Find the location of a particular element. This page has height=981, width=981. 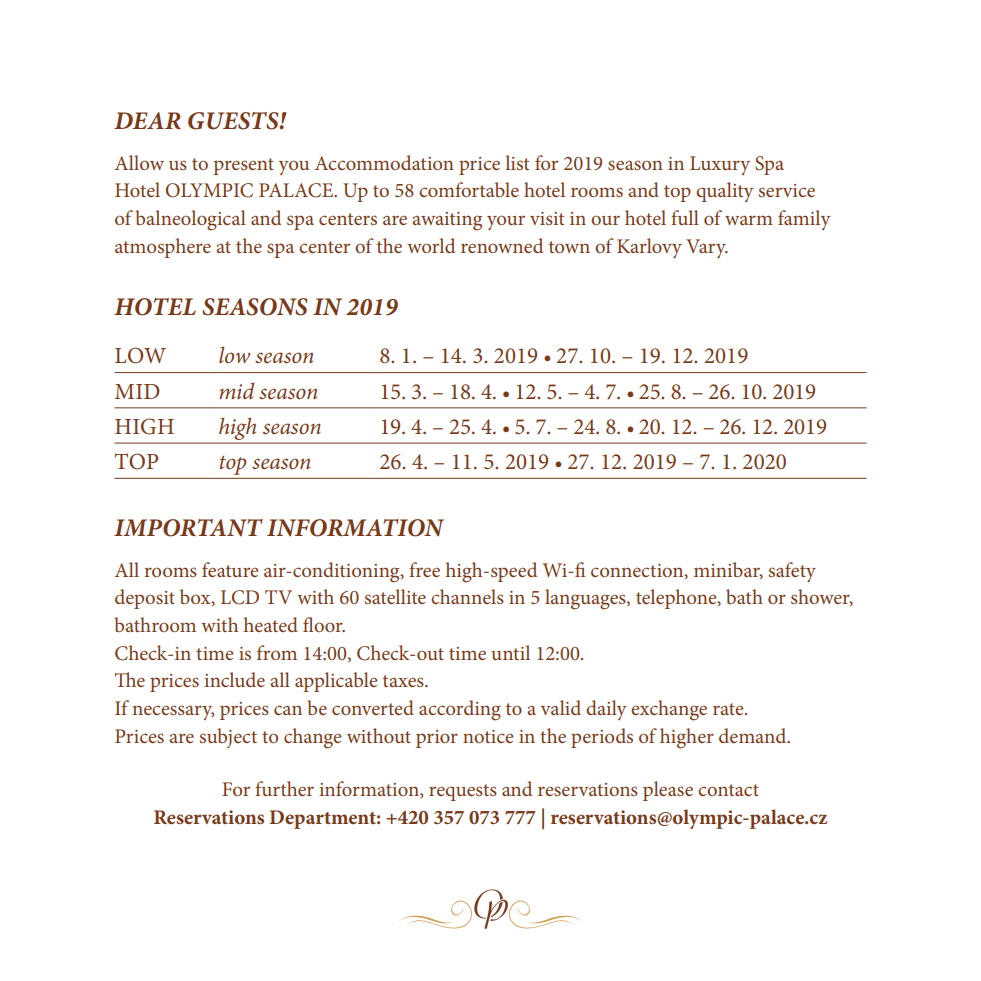

telephone is located at coordinates (677, 599).
